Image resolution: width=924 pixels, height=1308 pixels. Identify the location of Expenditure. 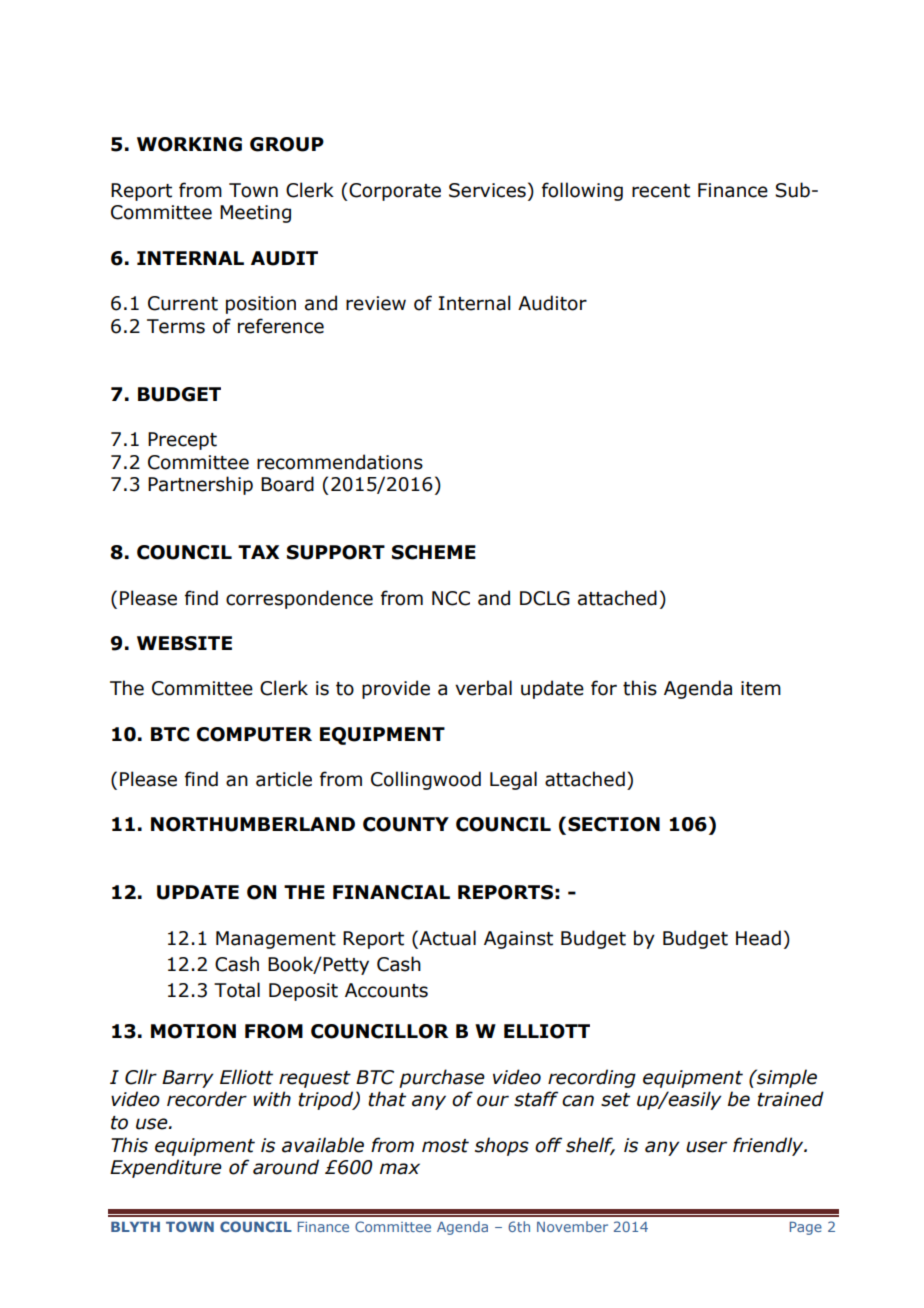
(166, 1168).
